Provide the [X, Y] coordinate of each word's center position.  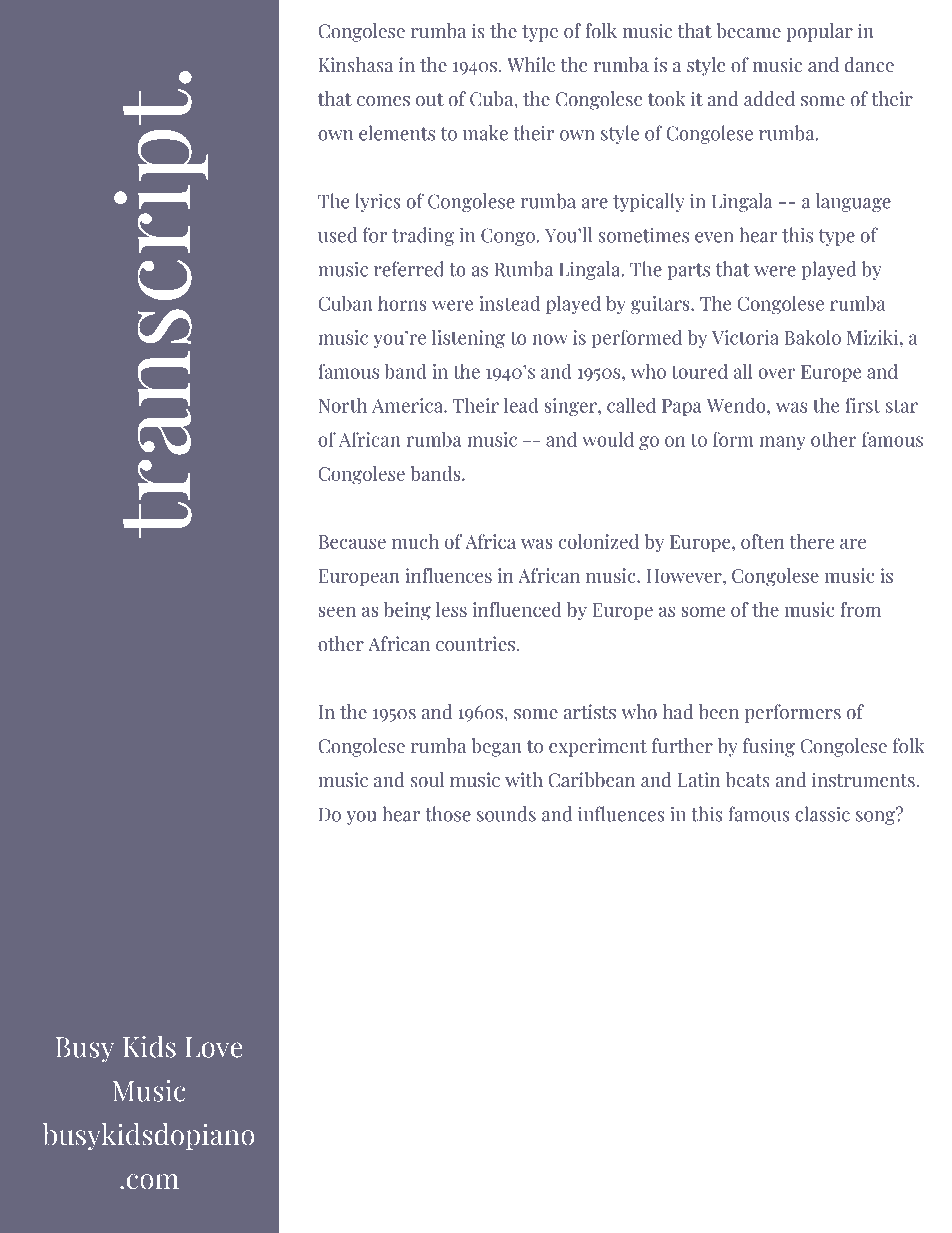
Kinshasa [356, 64]
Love [213, 1047]
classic [822, 814]
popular [819, 32]
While [531, 65]
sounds [506, 814]
